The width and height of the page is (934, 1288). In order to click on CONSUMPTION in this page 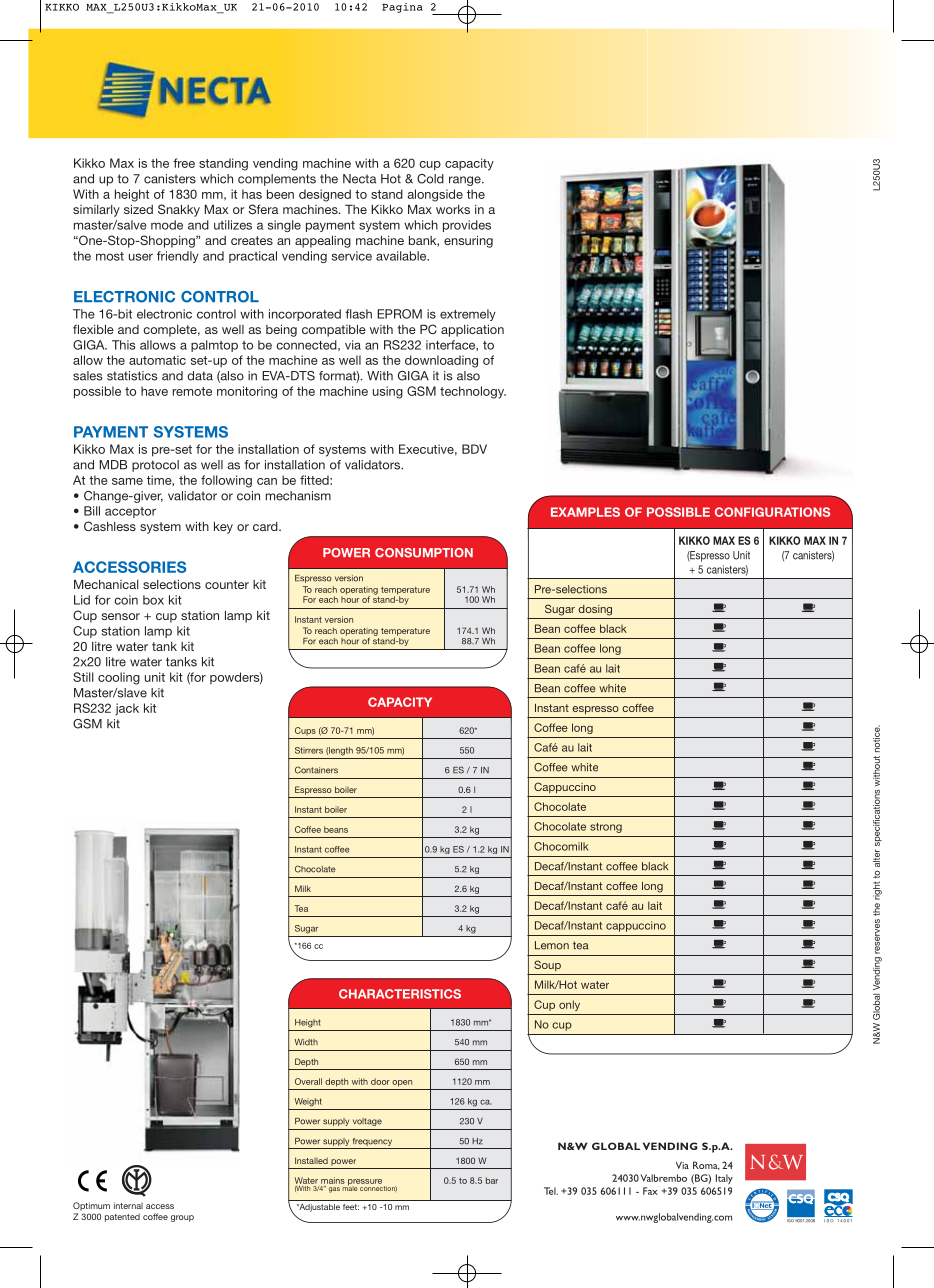, I will do `click(424, 553)`.
